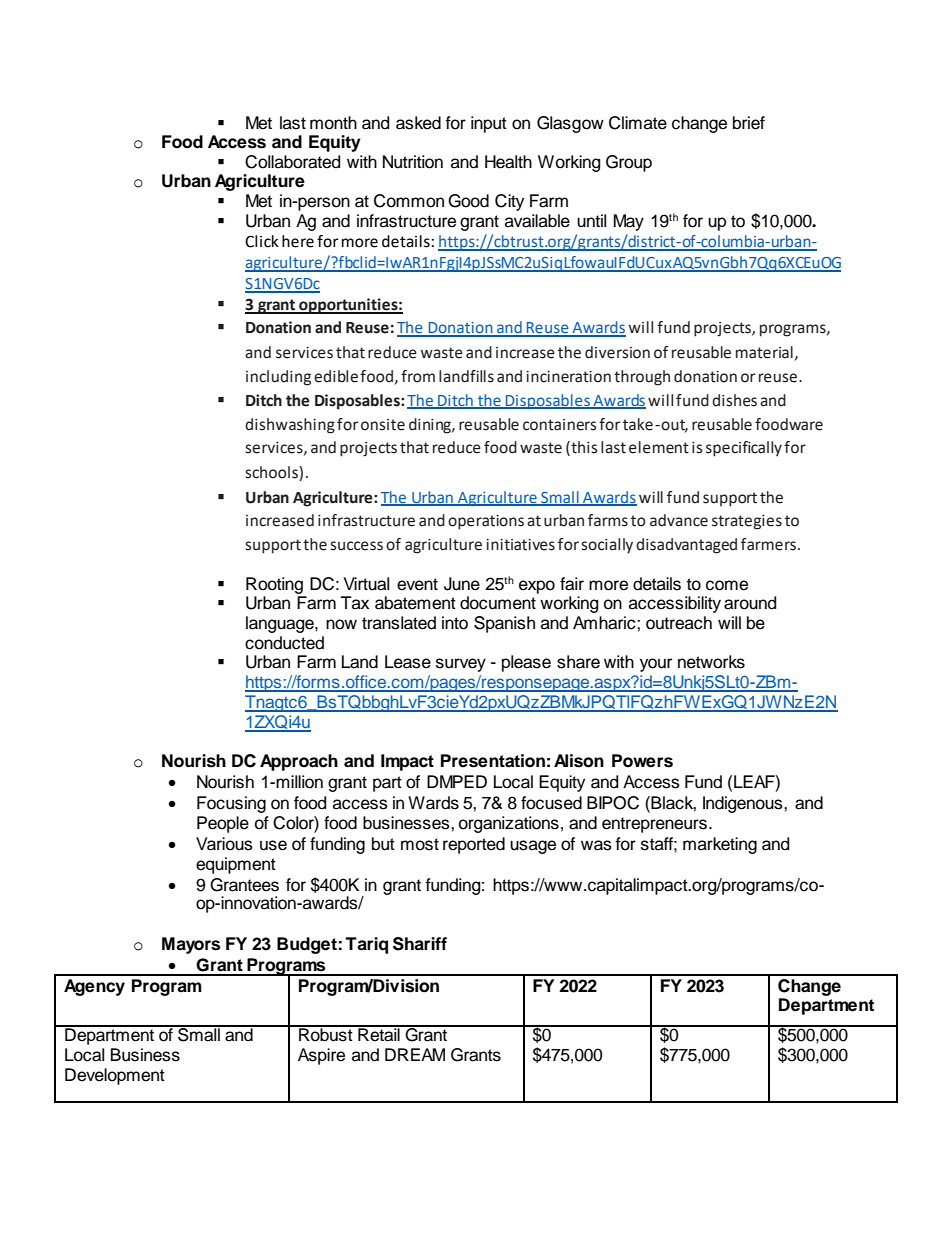  I want to click on Nutrition, so click(413, 162).
